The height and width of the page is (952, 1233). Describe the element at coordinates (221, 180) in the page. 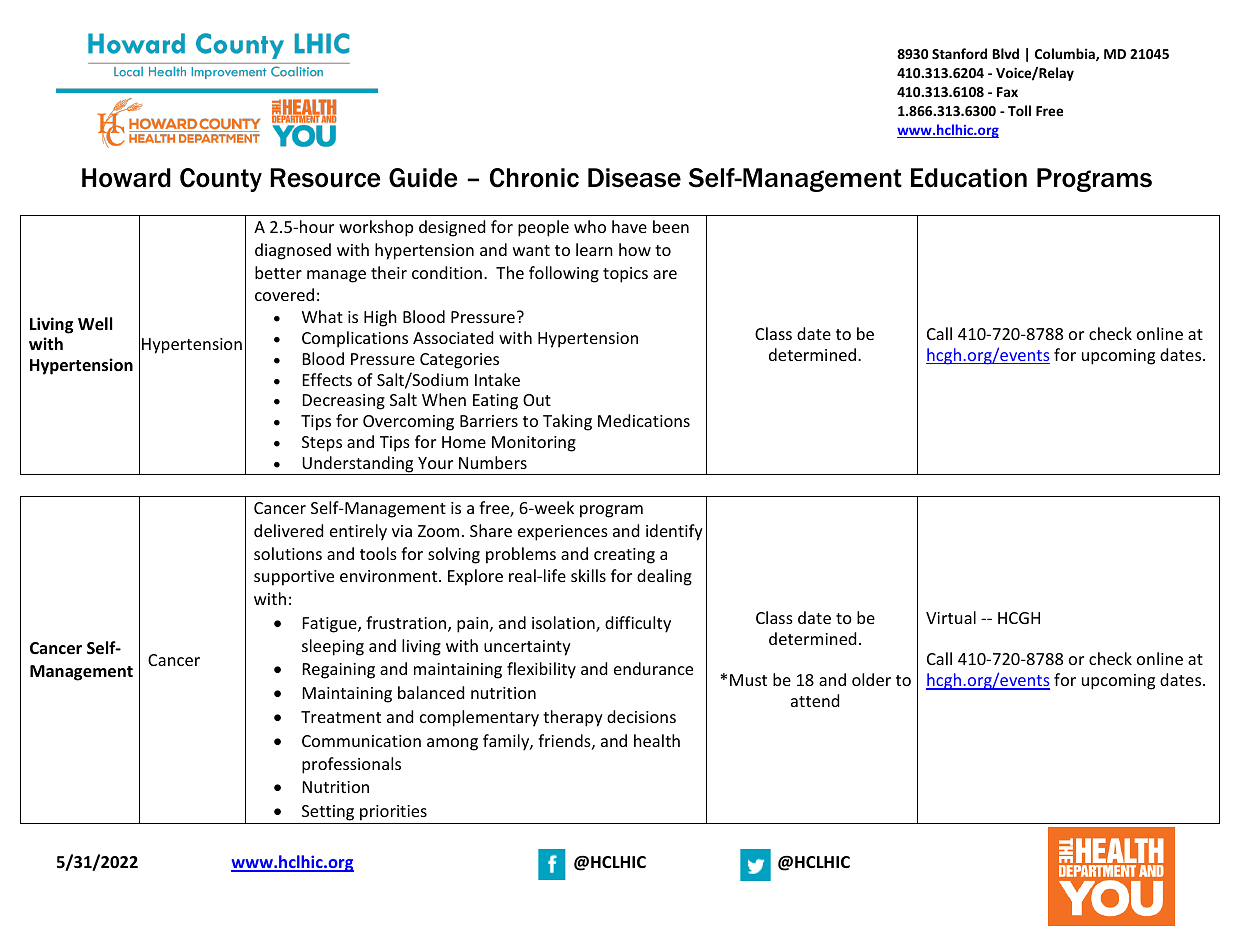

I see `County` at that location.
